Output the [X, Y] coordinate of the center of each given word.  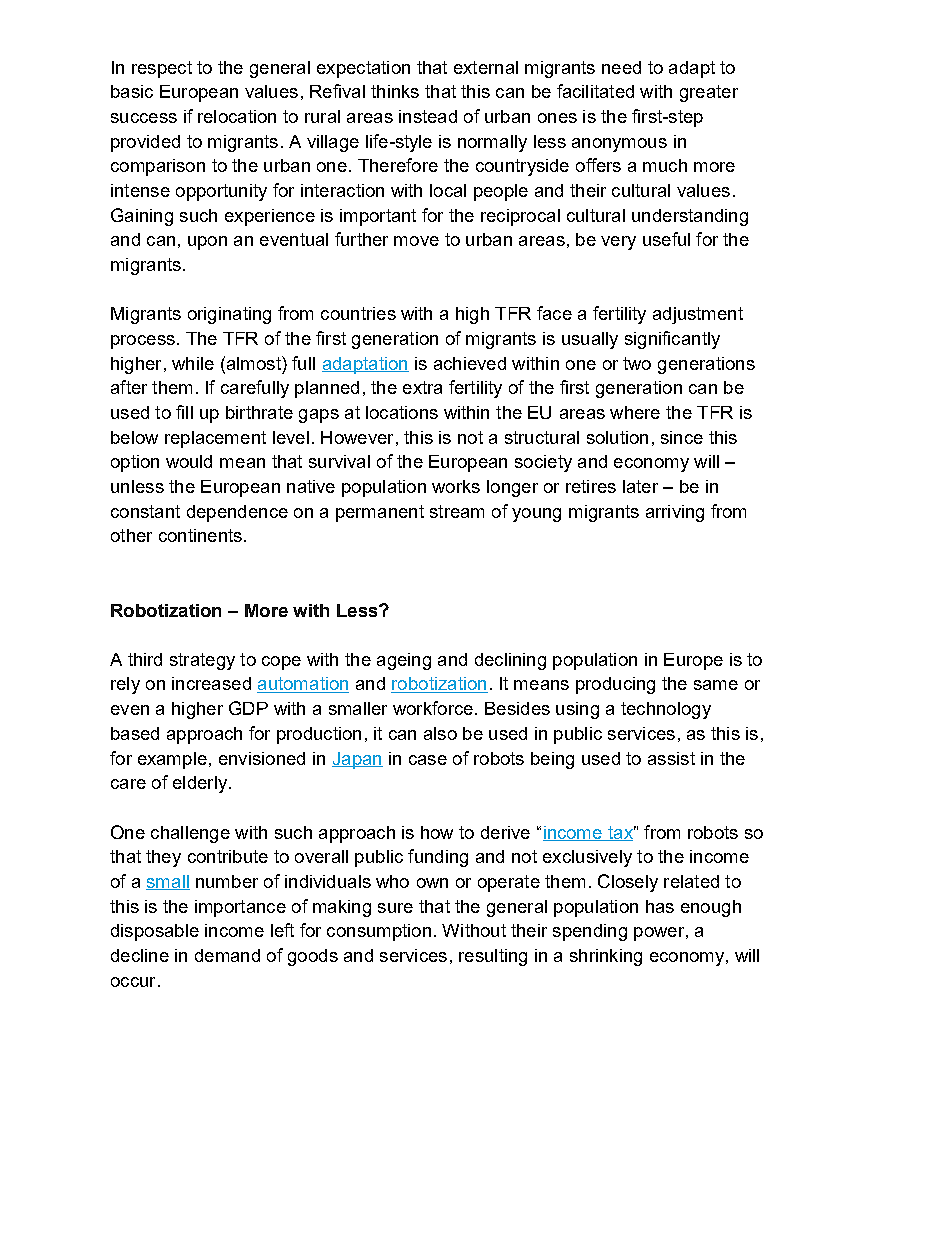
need [621, 67]
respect [162, 69]
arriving [675, 513]
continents [200, 535]
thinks [395, 91]
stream [457, 511]
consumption [379, 932]
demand [227, 955]
